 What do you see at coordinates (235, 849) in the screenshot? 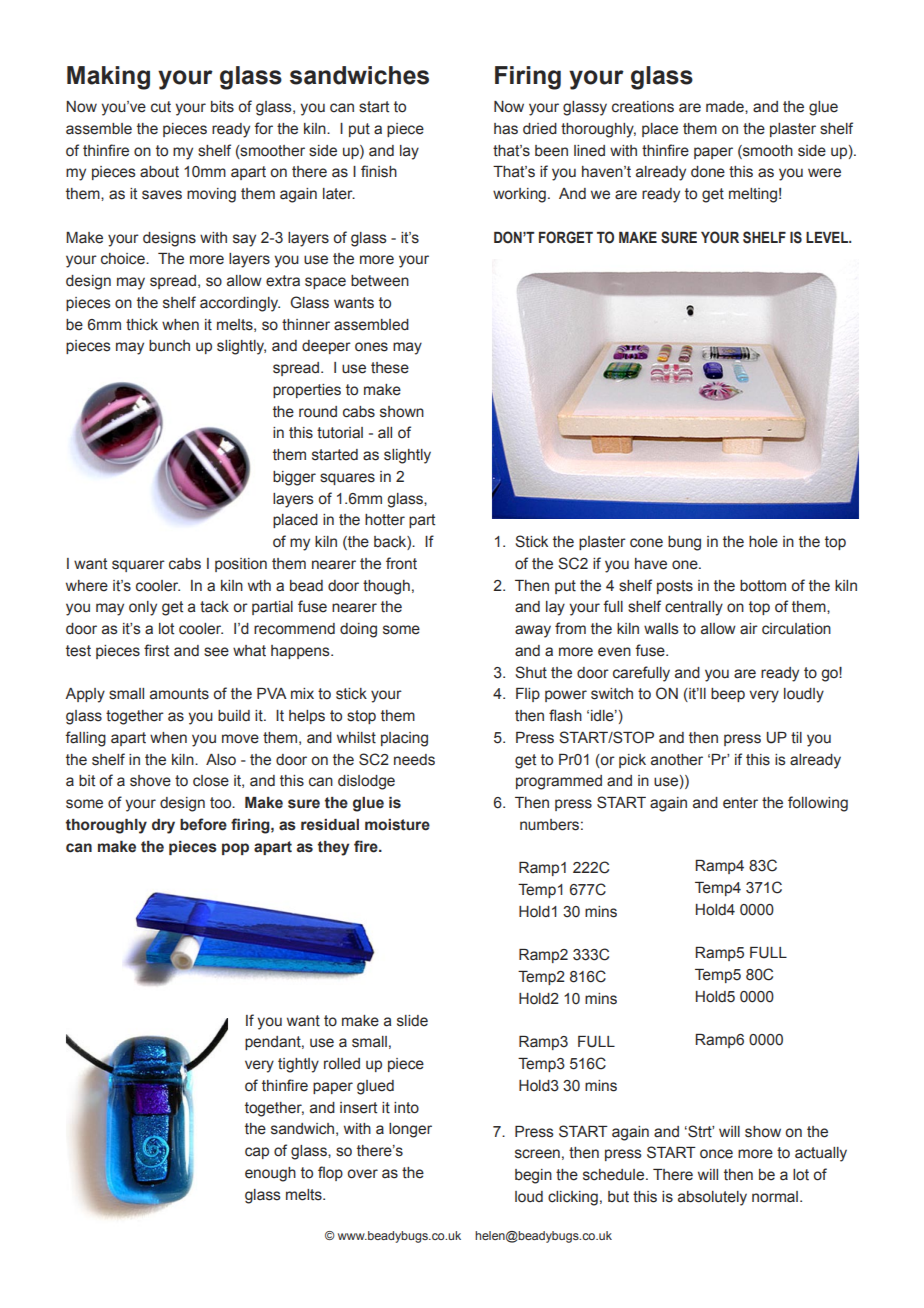
I see `pop` at bounding box center [235, 849].
